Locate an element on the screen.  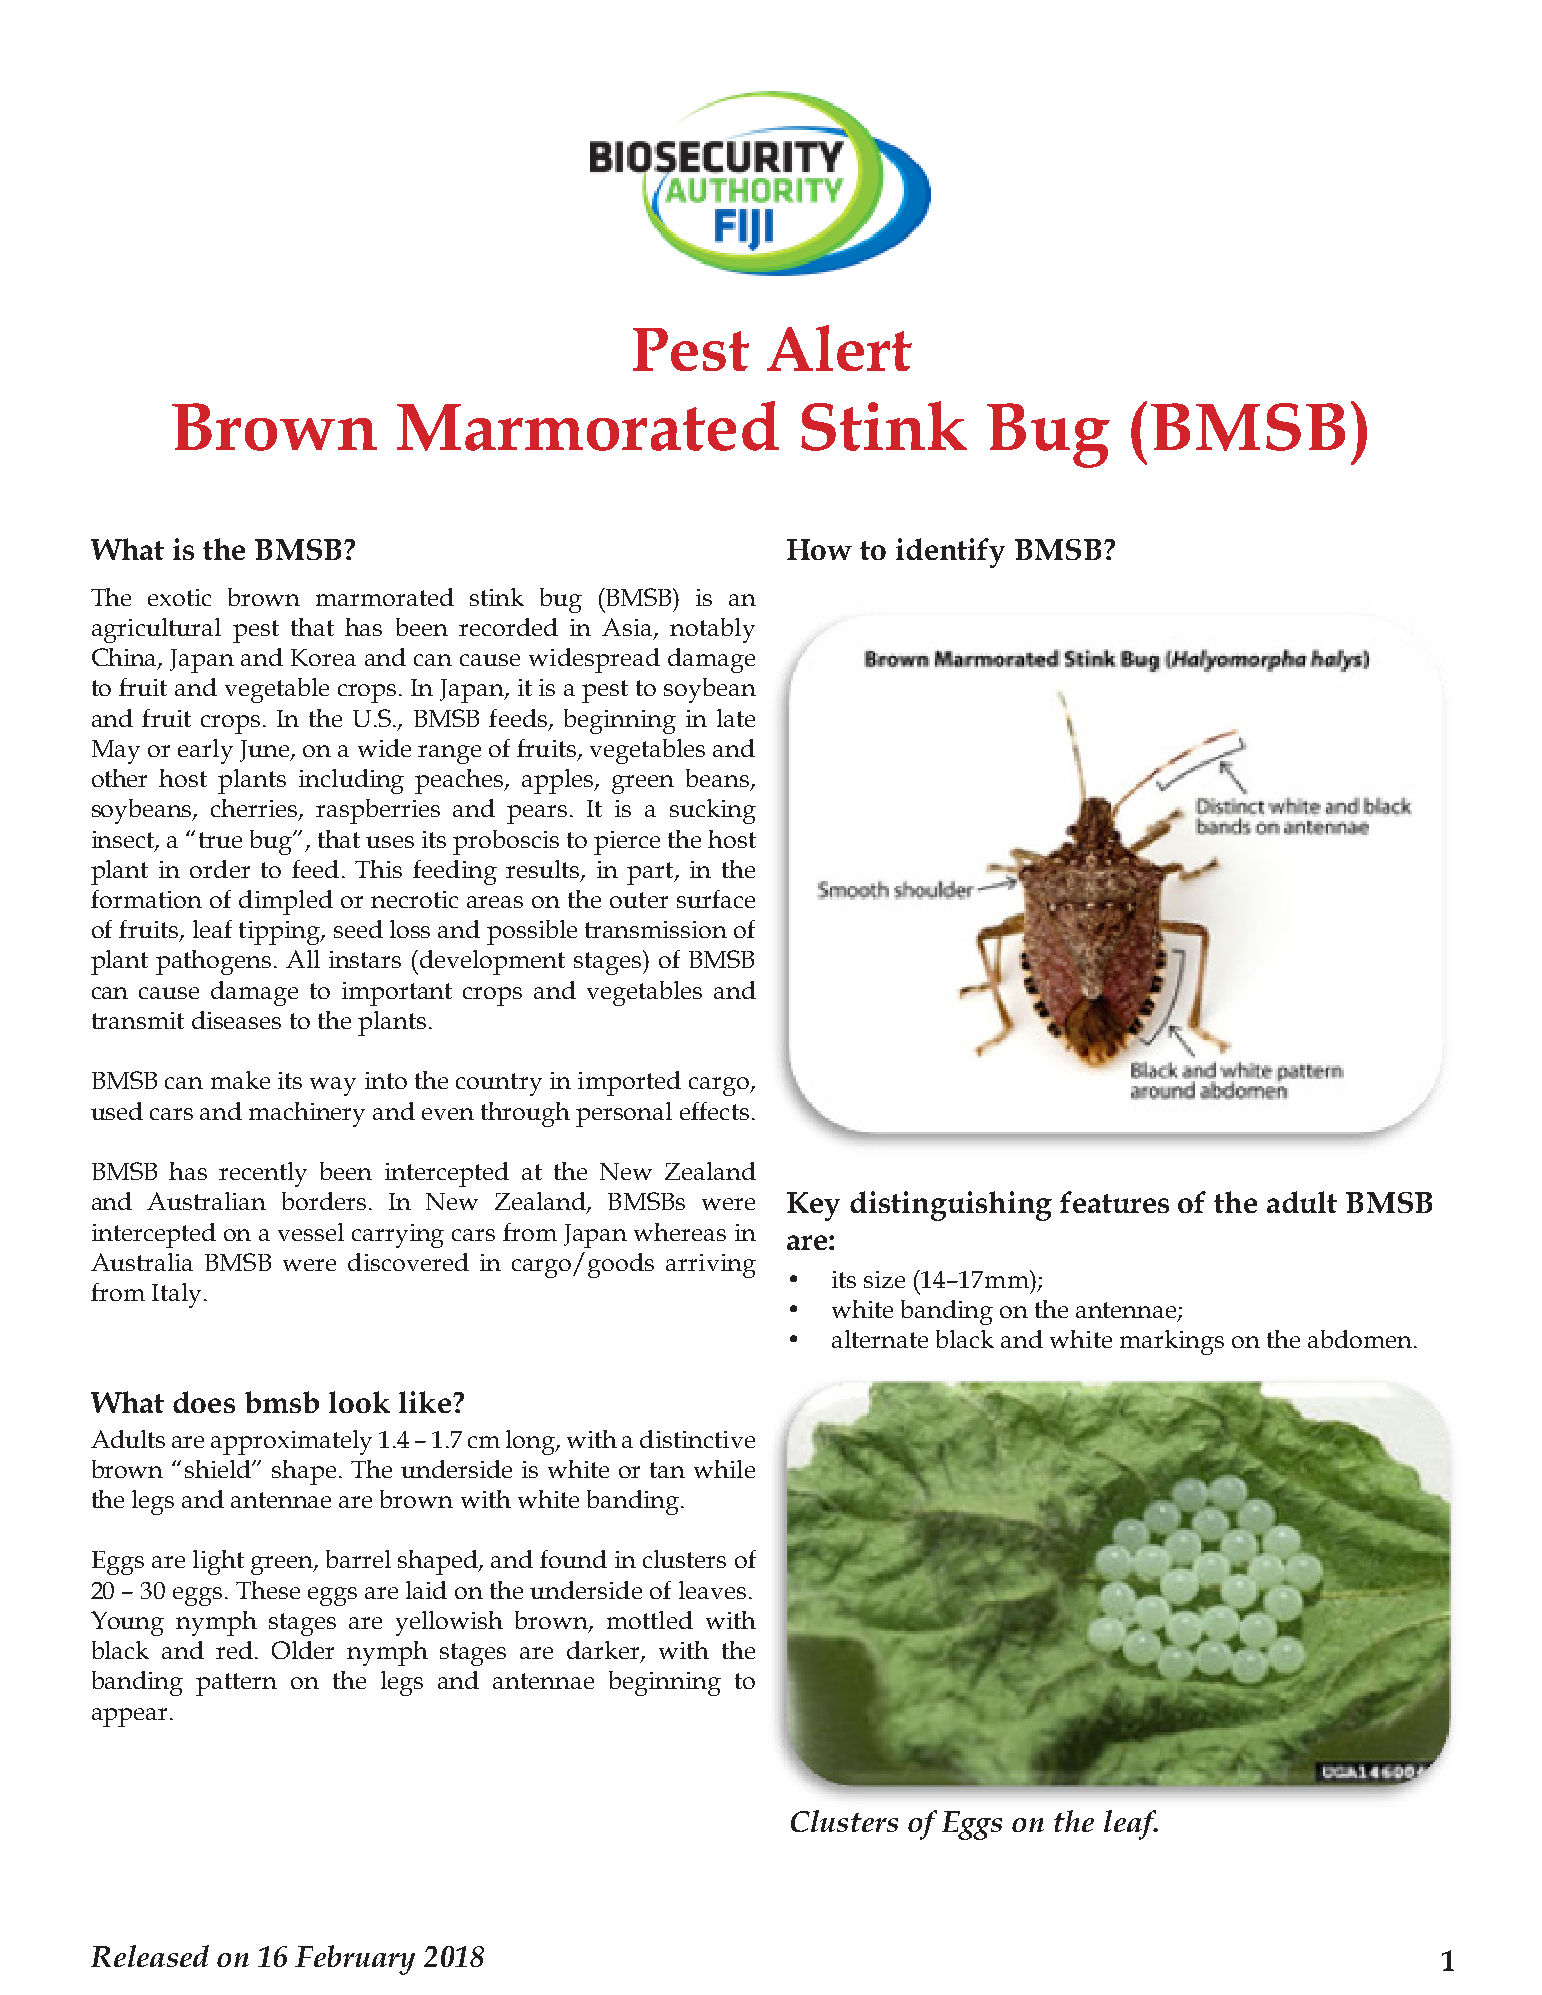
leaves is located at coordinates (712, 1590).
